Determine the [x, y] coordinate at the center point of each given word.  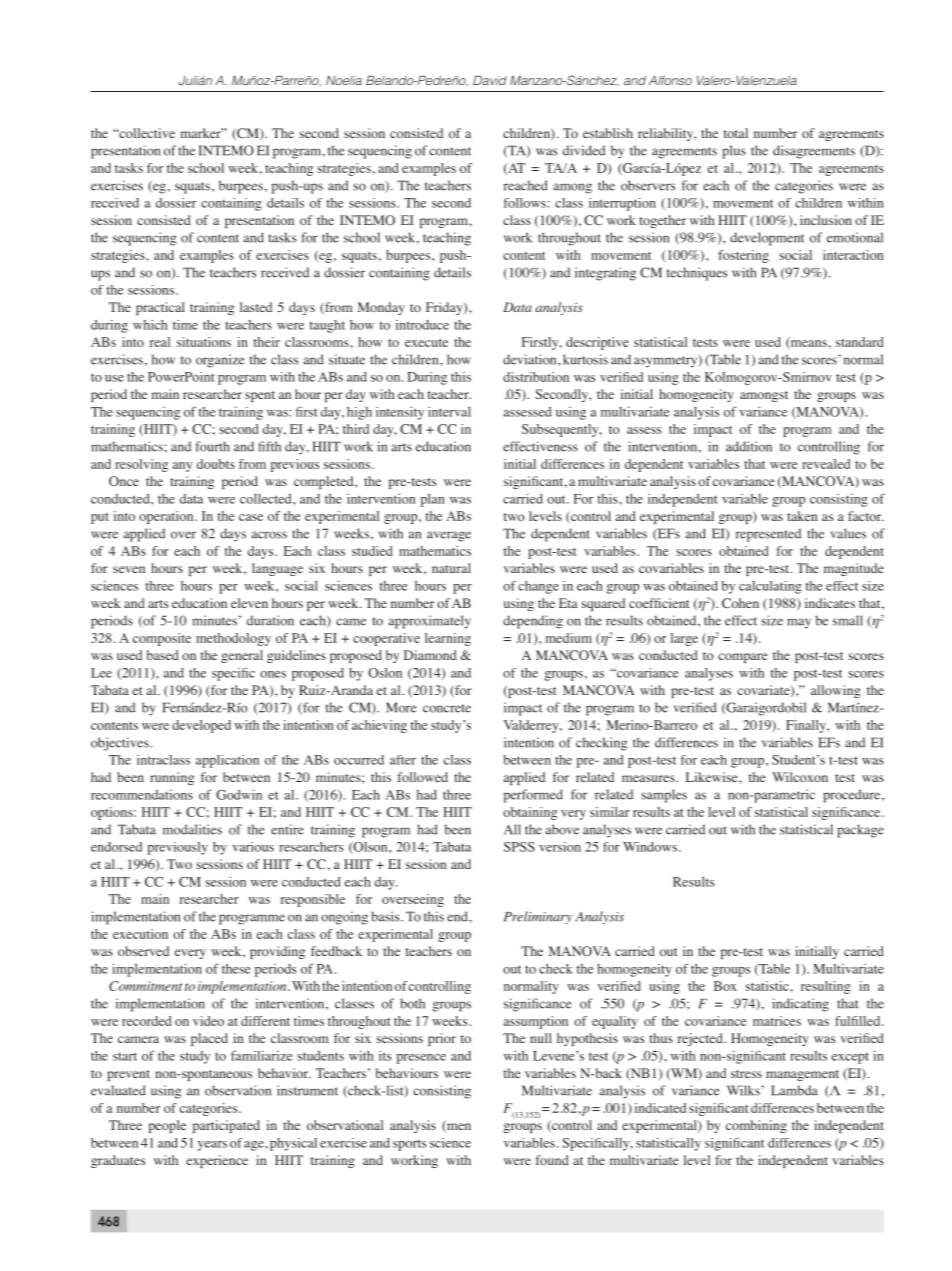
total [735, 133]
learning [448, 639]
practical [160, 308]
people [167, 1126]
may [799, 623]
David [490, 80]
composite [162, 639]
